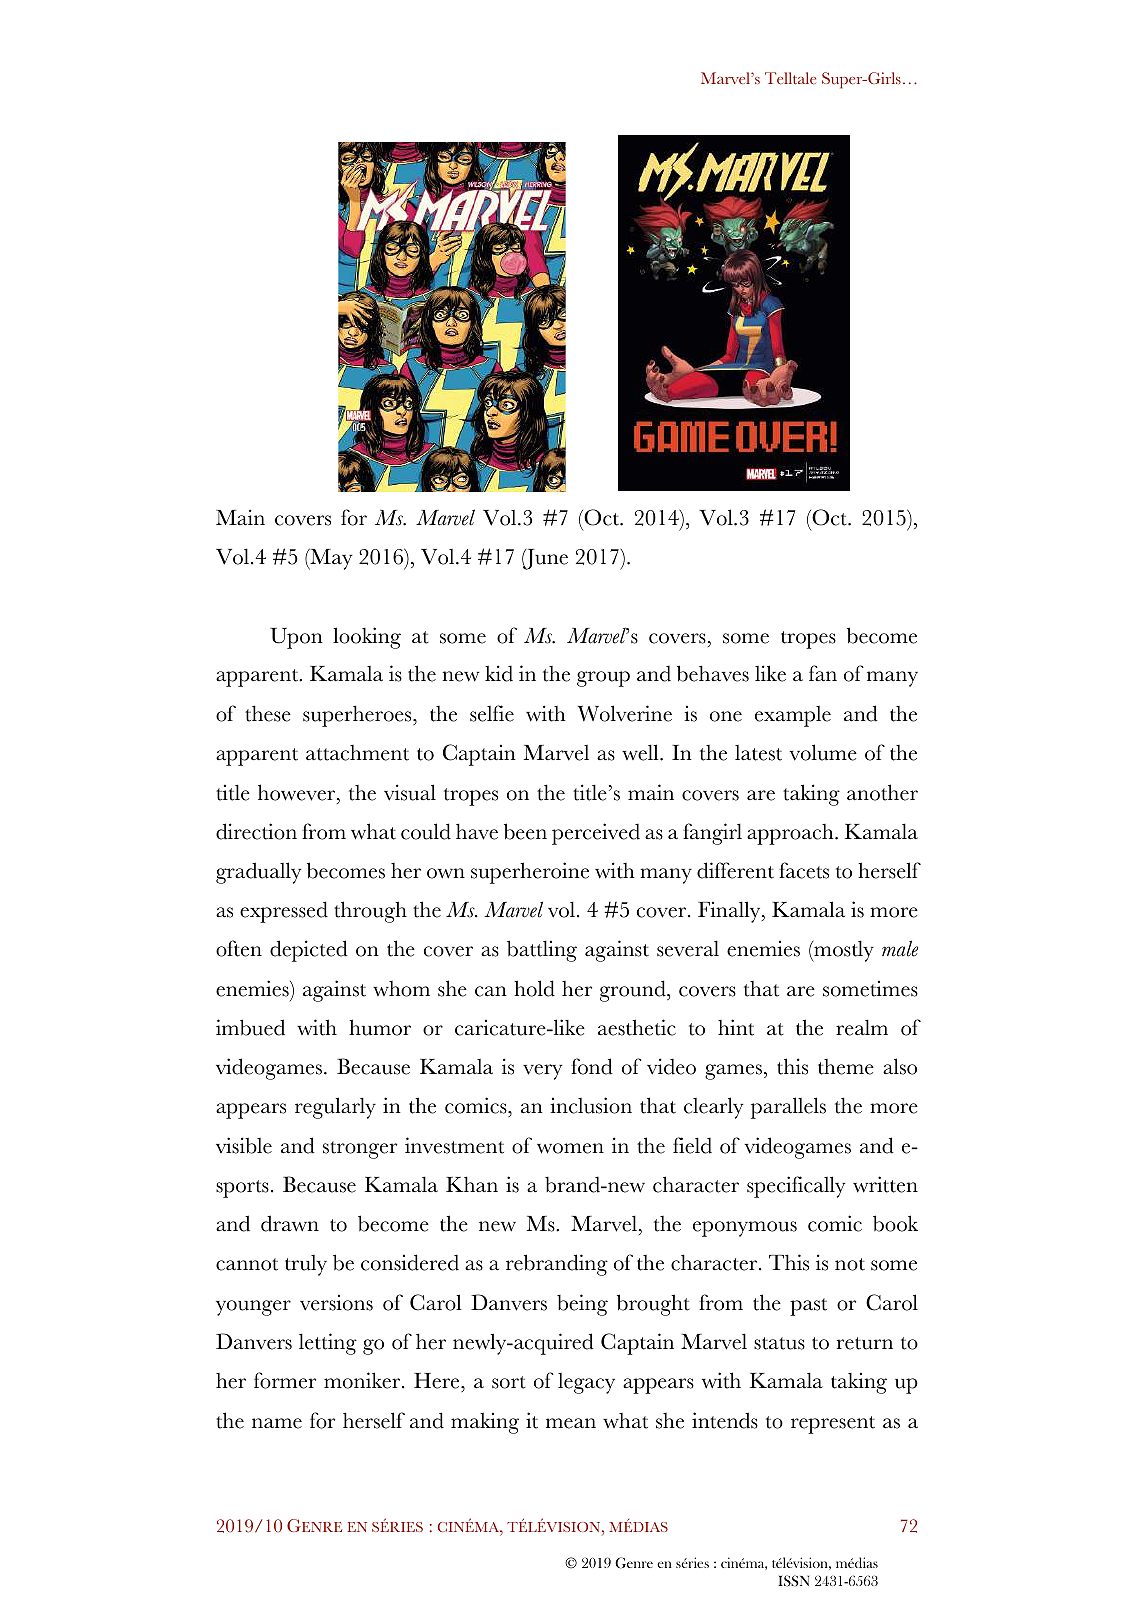  I want to click on ISSN, so click(793, 1581).
